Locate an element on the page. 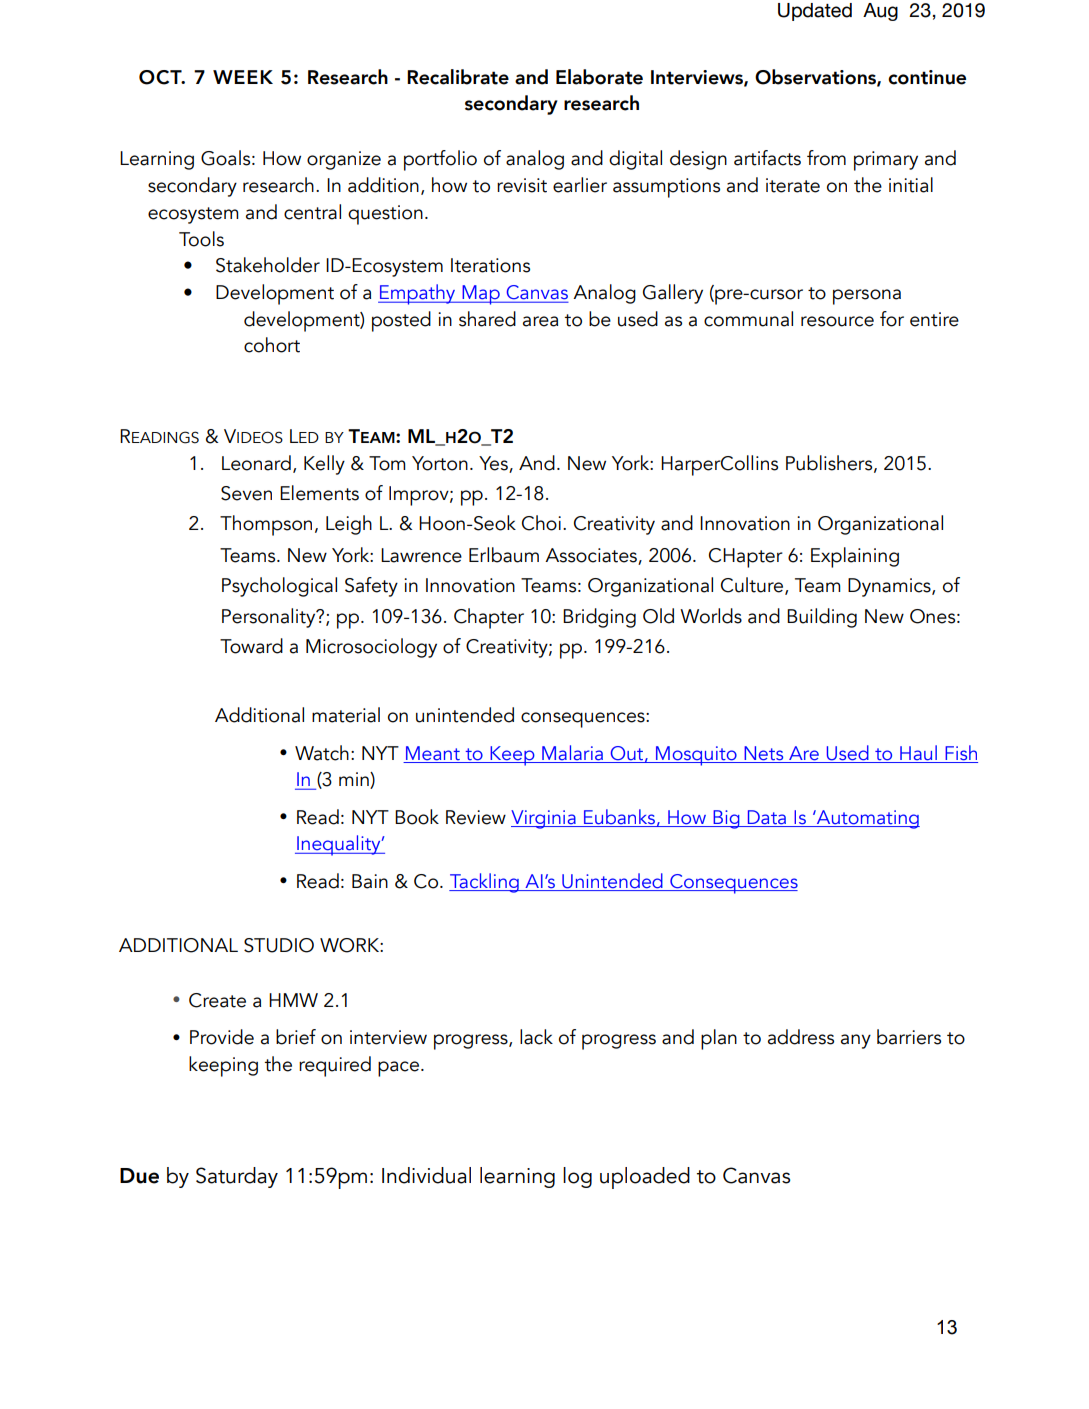  any is located at coordinates (856, 1041).
